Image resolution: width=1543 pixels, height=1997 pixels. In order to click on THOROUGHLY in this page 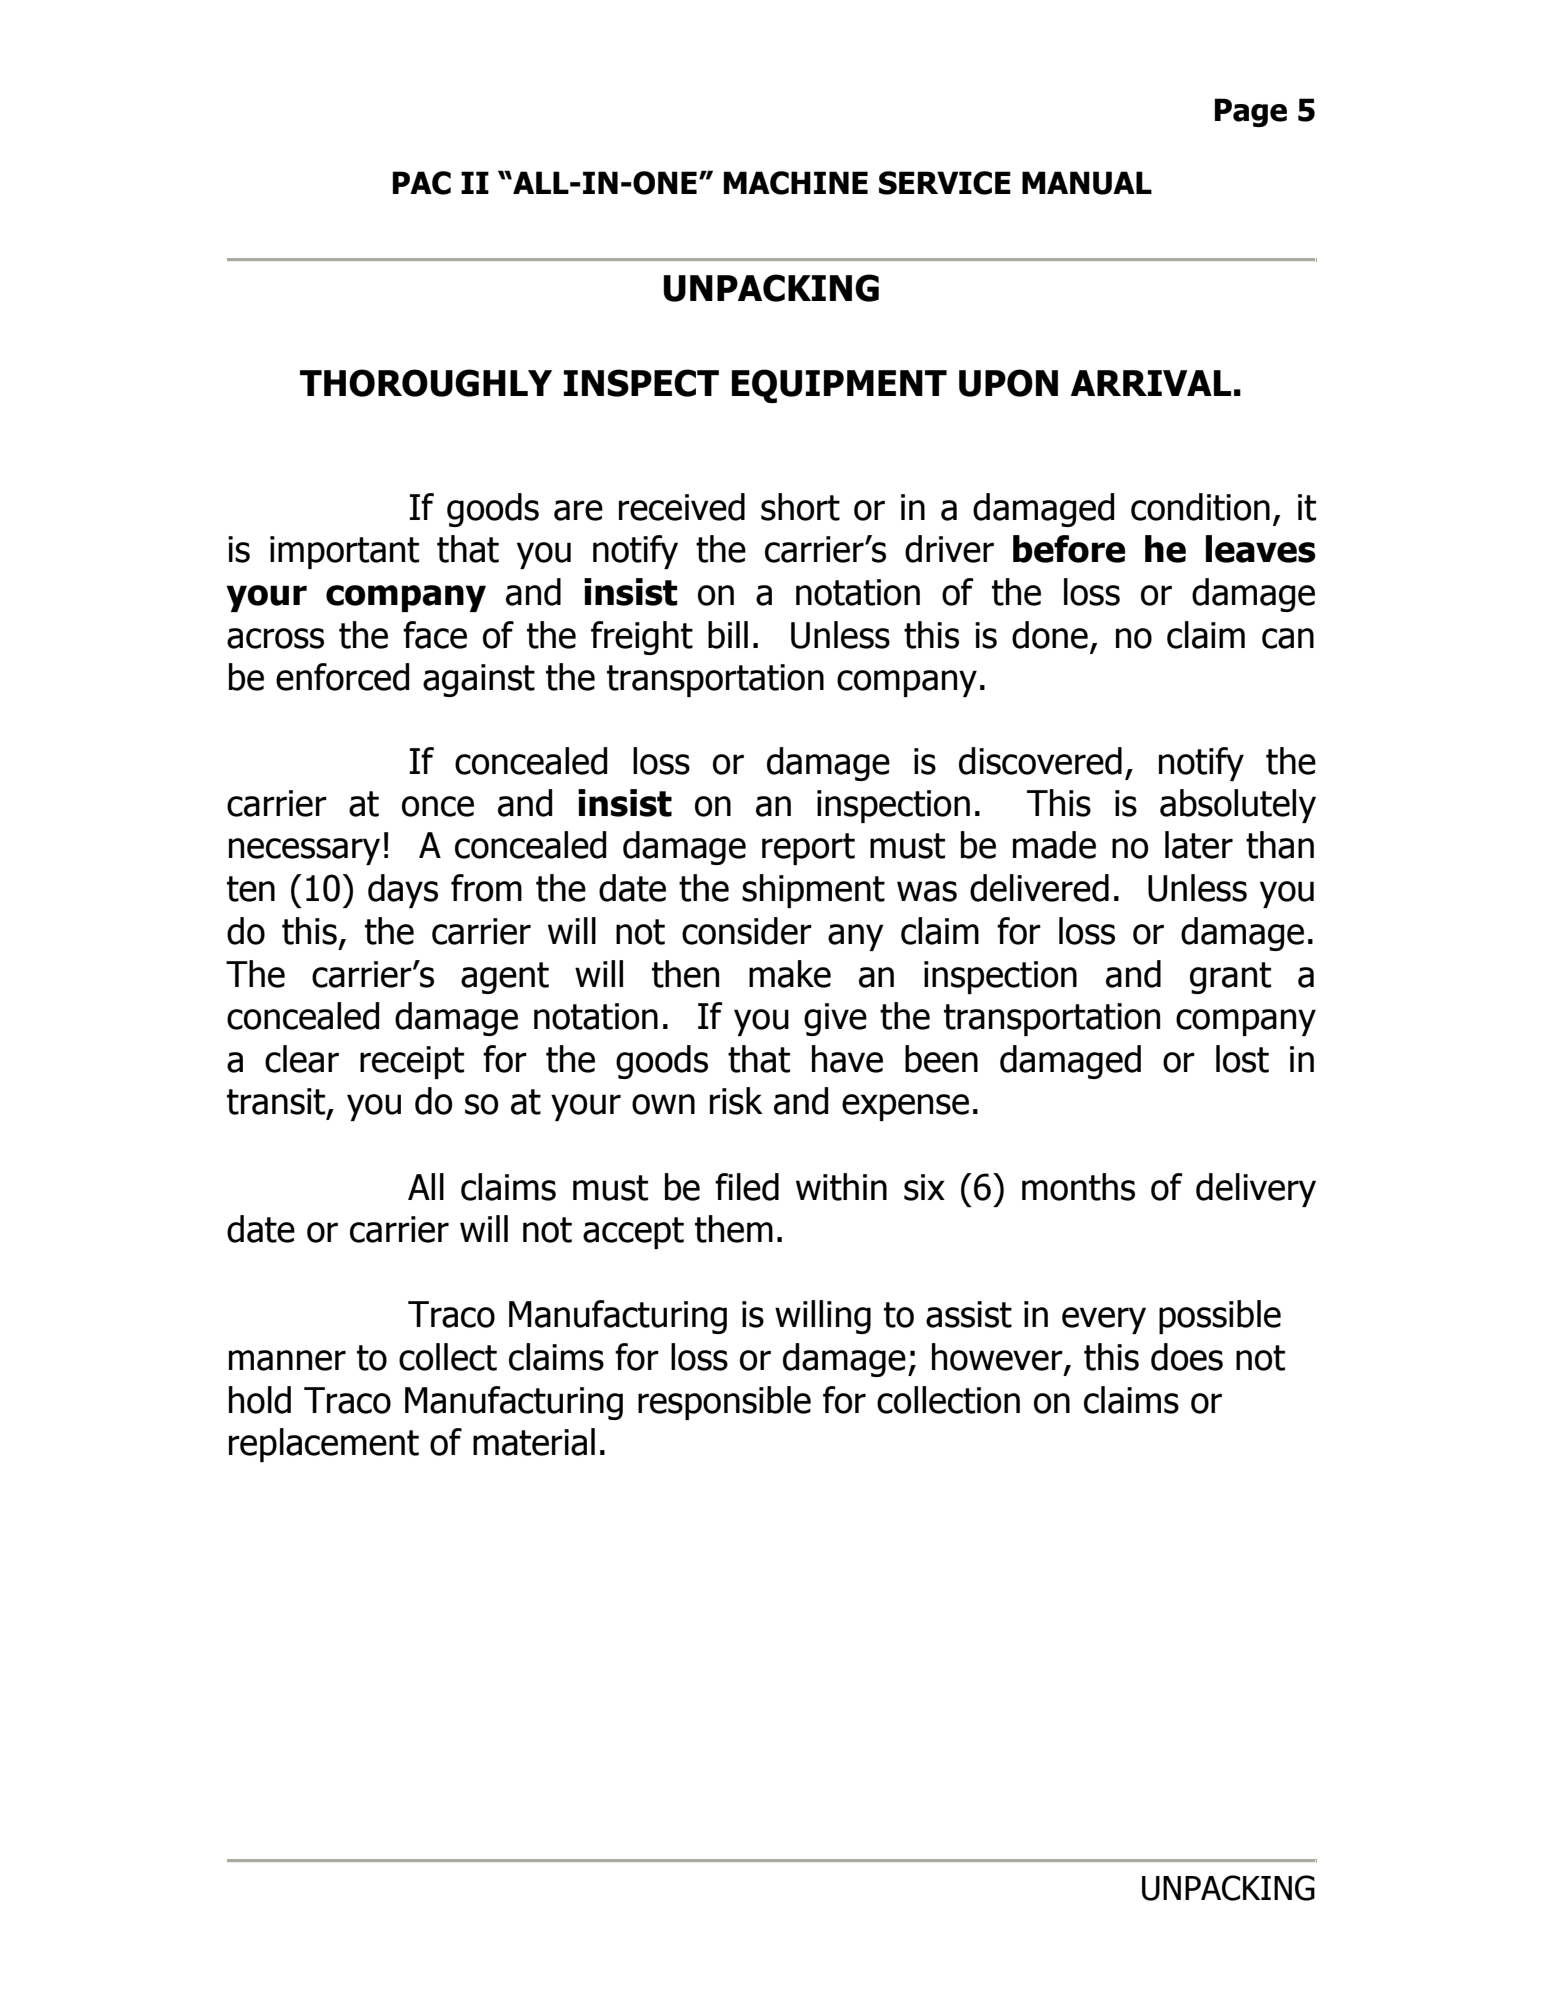, I will do `click(426, 383)`.
